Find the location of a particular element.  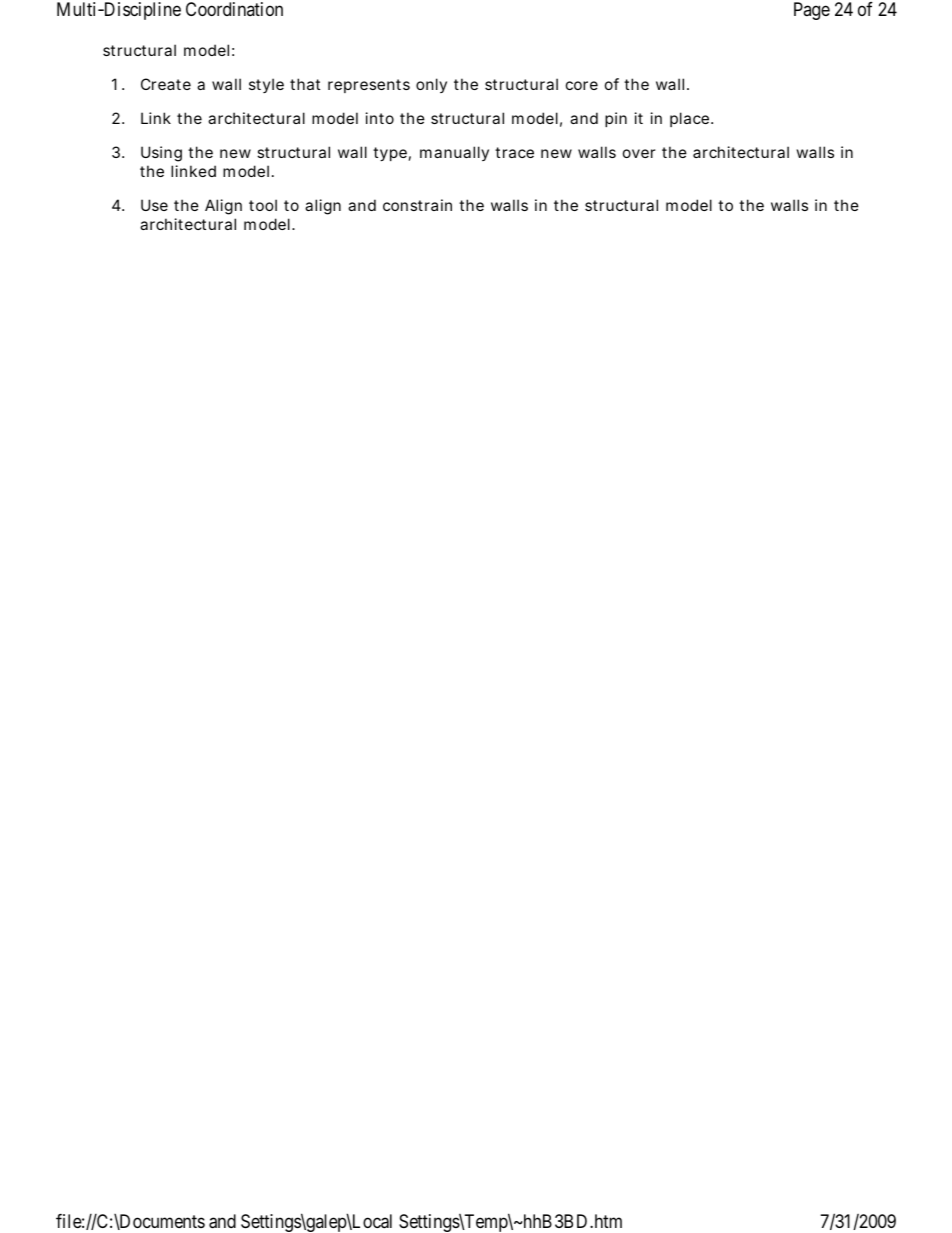

Coordination is located at coordinates (234, 9).
